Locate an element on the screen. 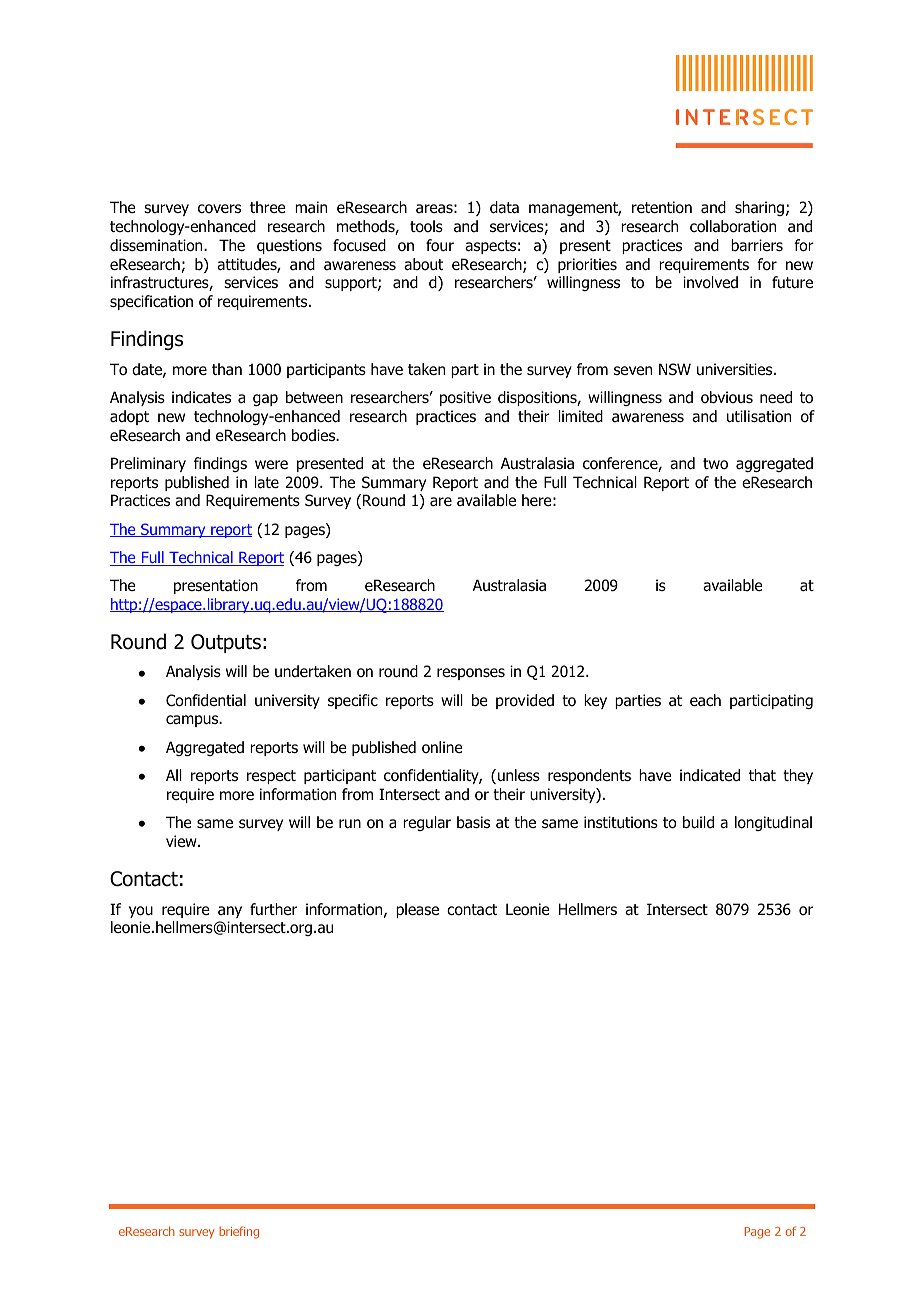  responses is located at coordinates (471, 674).
